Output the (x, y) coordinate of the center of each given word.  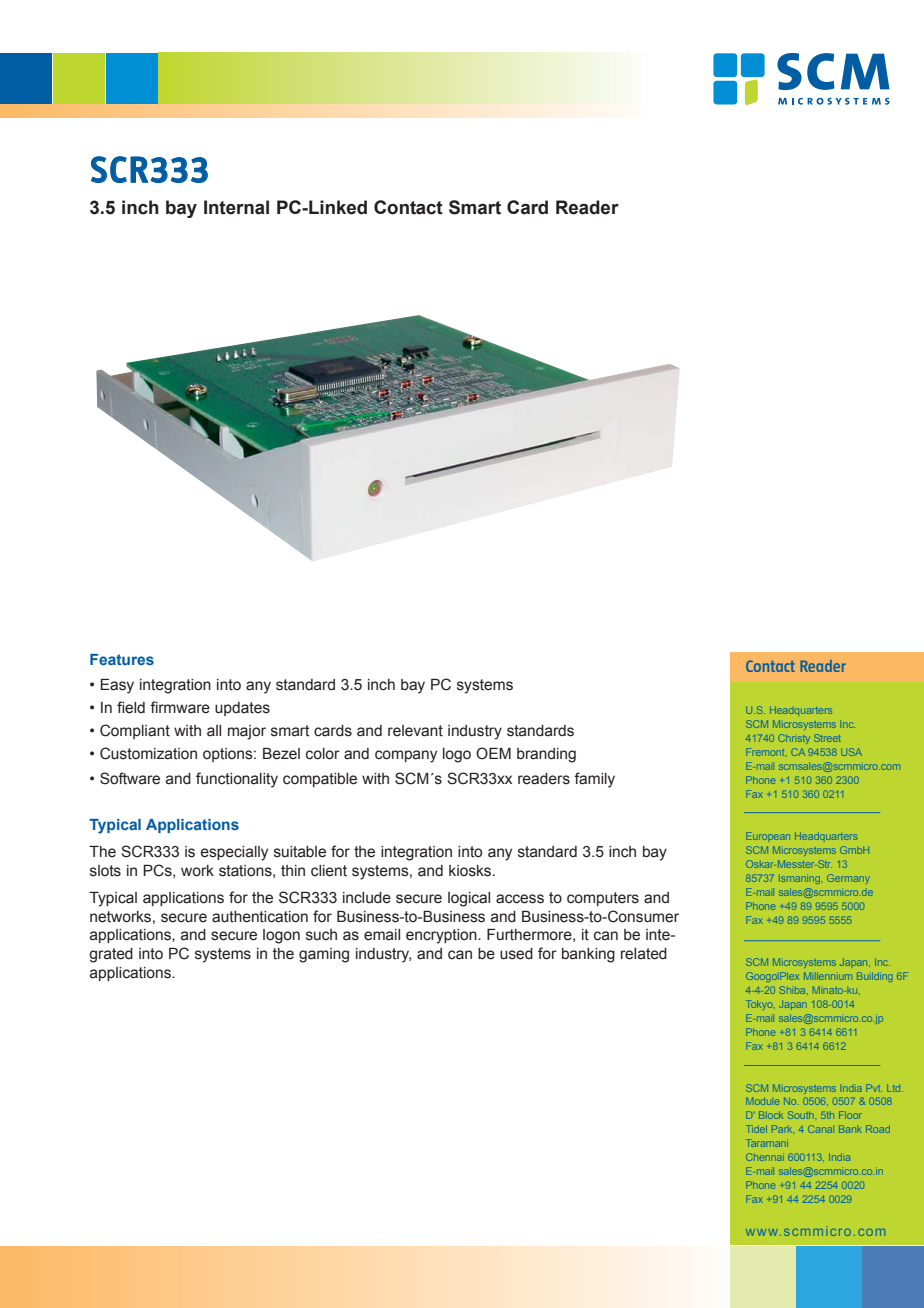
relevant (415, 731)
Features (122, 659)
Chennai (765, 1157)
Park (782, 1129)
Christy (793, 738)
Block (770, 1115)
